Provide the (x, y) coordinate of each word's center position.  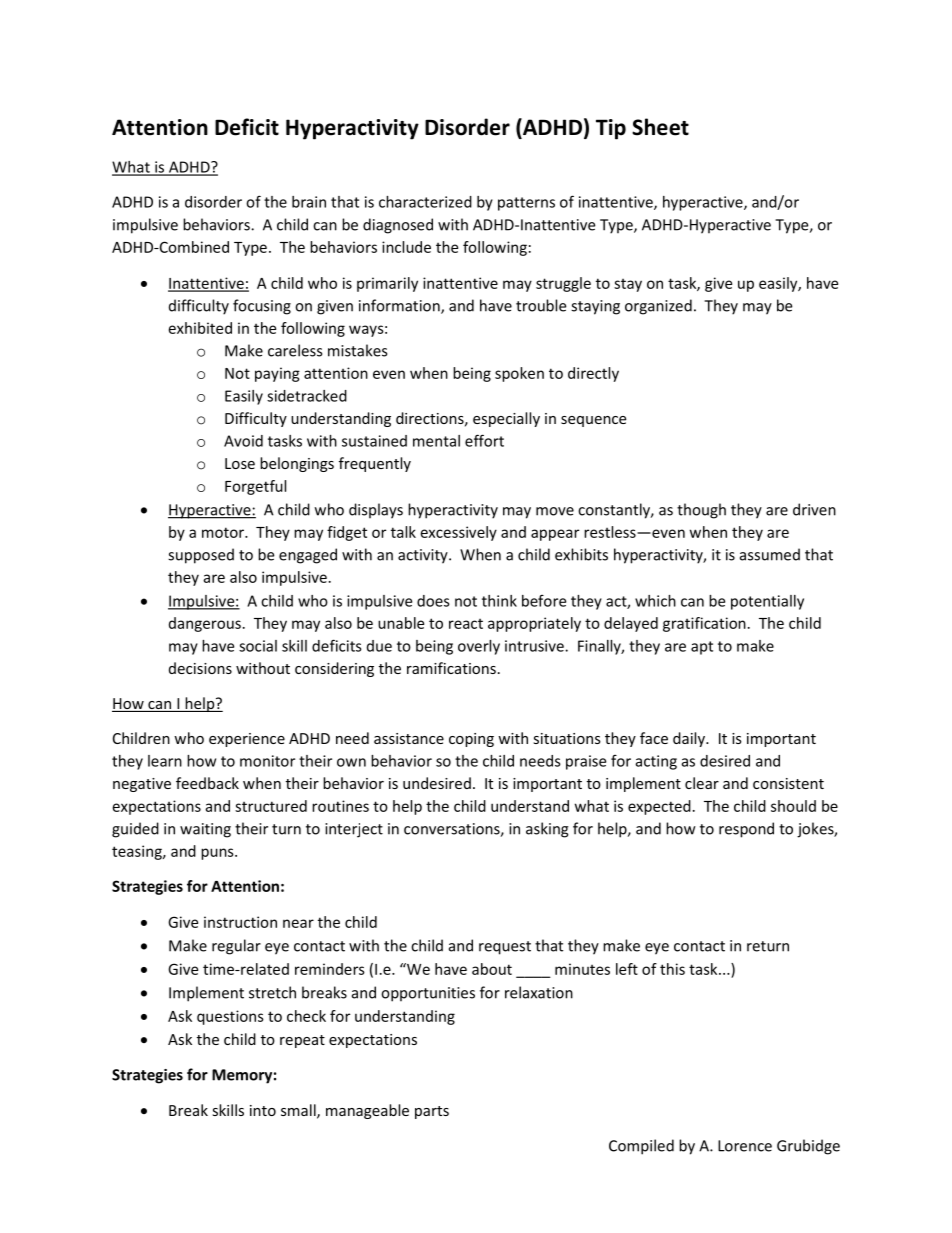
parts (432, 1112)
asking (547, 830)
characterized (425, 202)
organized (658, 307)
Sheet (660, 127)
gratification (704, 624)
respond (746, 830)
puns (218, 854)
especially (506, 419)
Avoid (243, 441)
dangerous (205, 624)
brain (309, 202)
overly (479, 647)
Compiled (641, 1147)
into (263, 1110)
